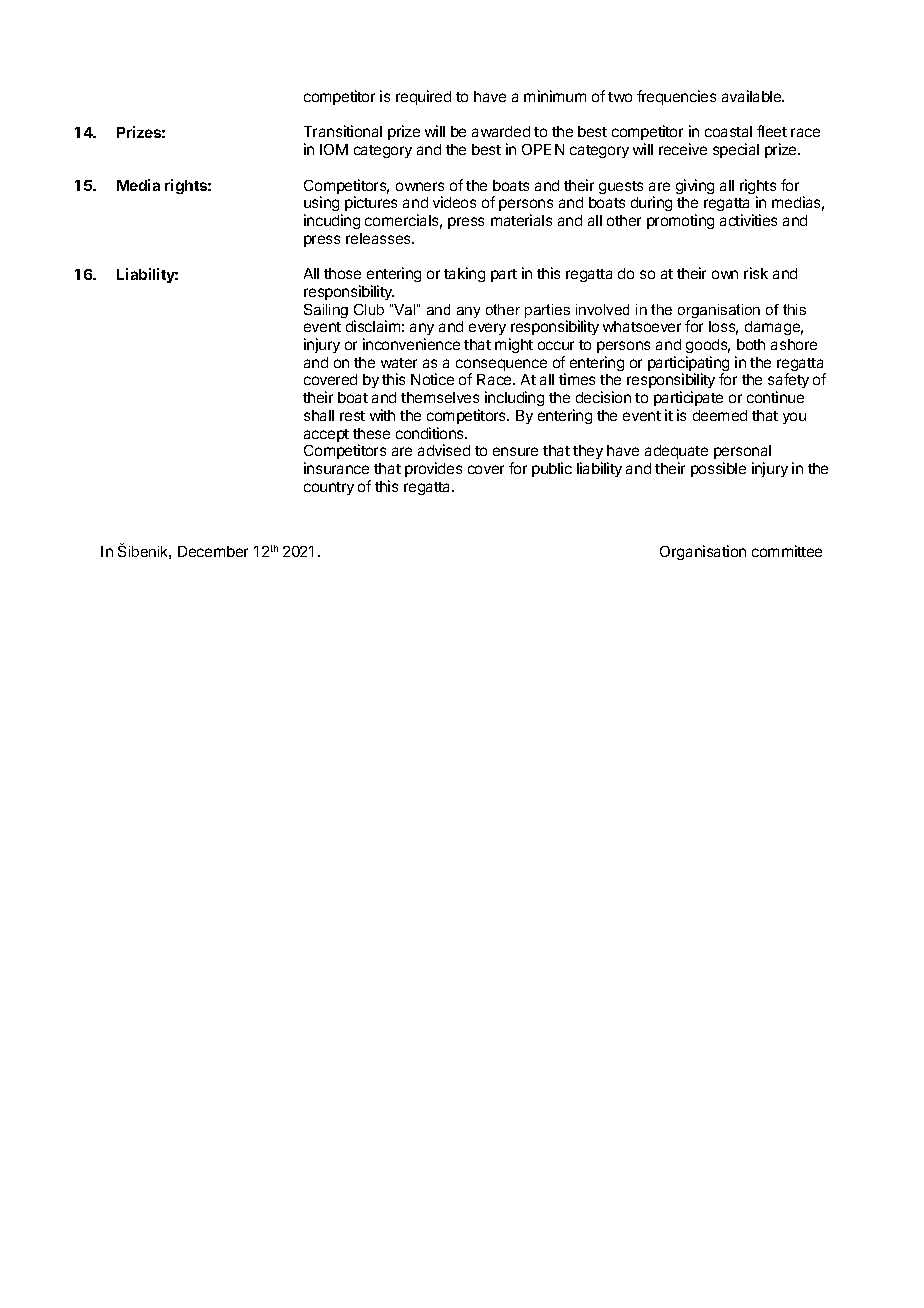  What do you see at coordinates (748, 220) in the screenshot?
I see `activities` at bounding box center [748, 220].
